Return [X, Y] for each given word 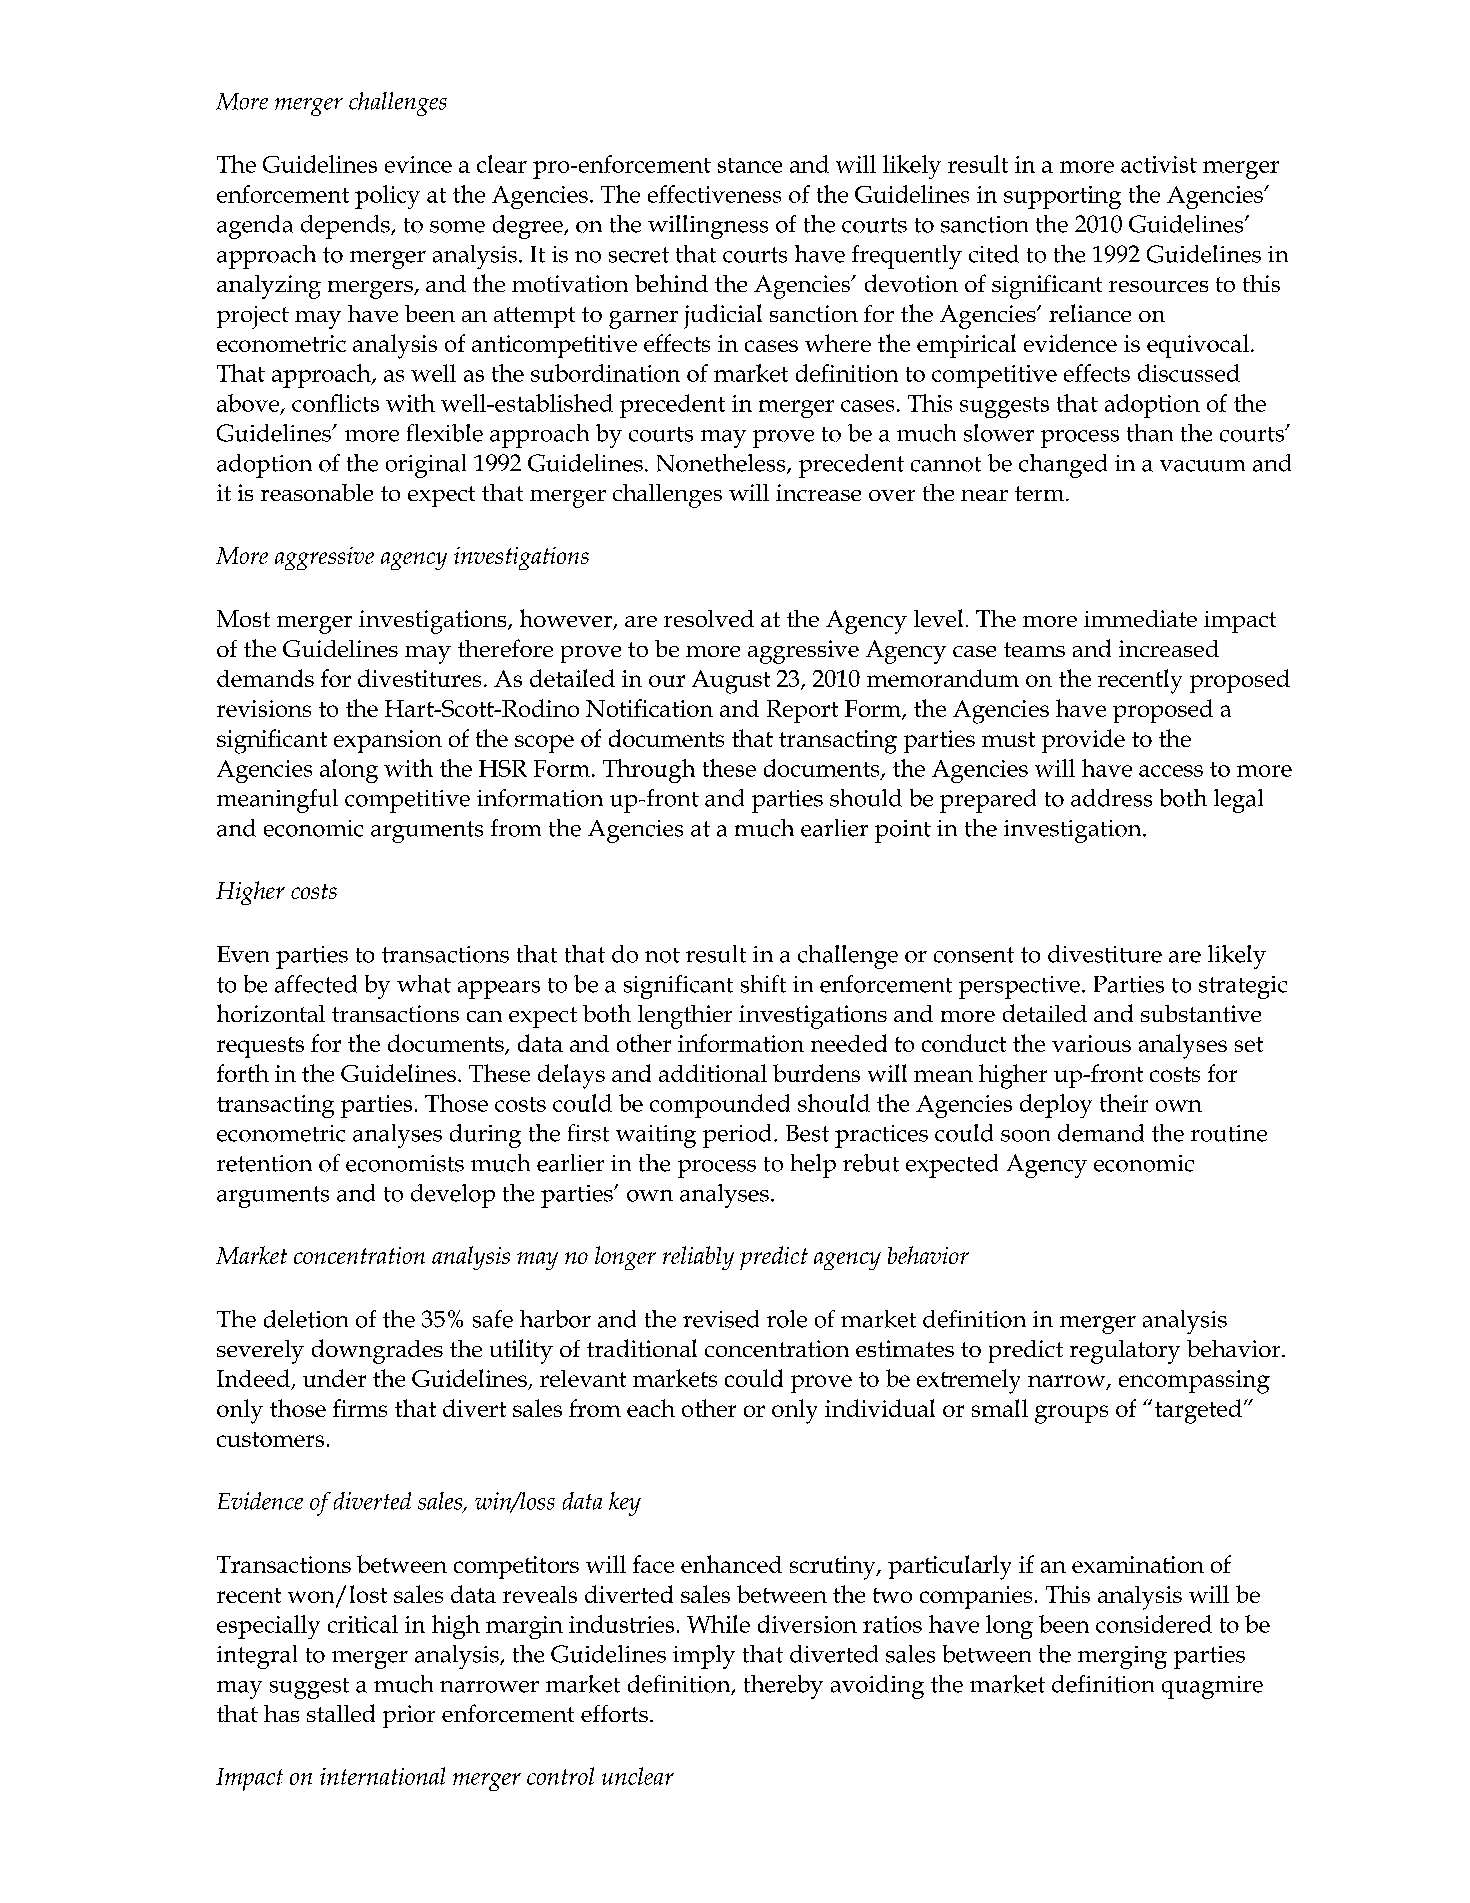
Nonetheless [722, 464]
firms [360, 1408]
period [737, 1136]
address [1111, 798]
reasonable [317, 492]
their [1124, 1103]
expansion [388, 741]
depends [346, 227]
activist [1159, 164]
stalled [341, 1713]
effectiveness [714, 194]
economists [405, 1163]
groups [1071, 1414]
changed [1063, 466]
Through [649, 771]
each [651, 1408]
